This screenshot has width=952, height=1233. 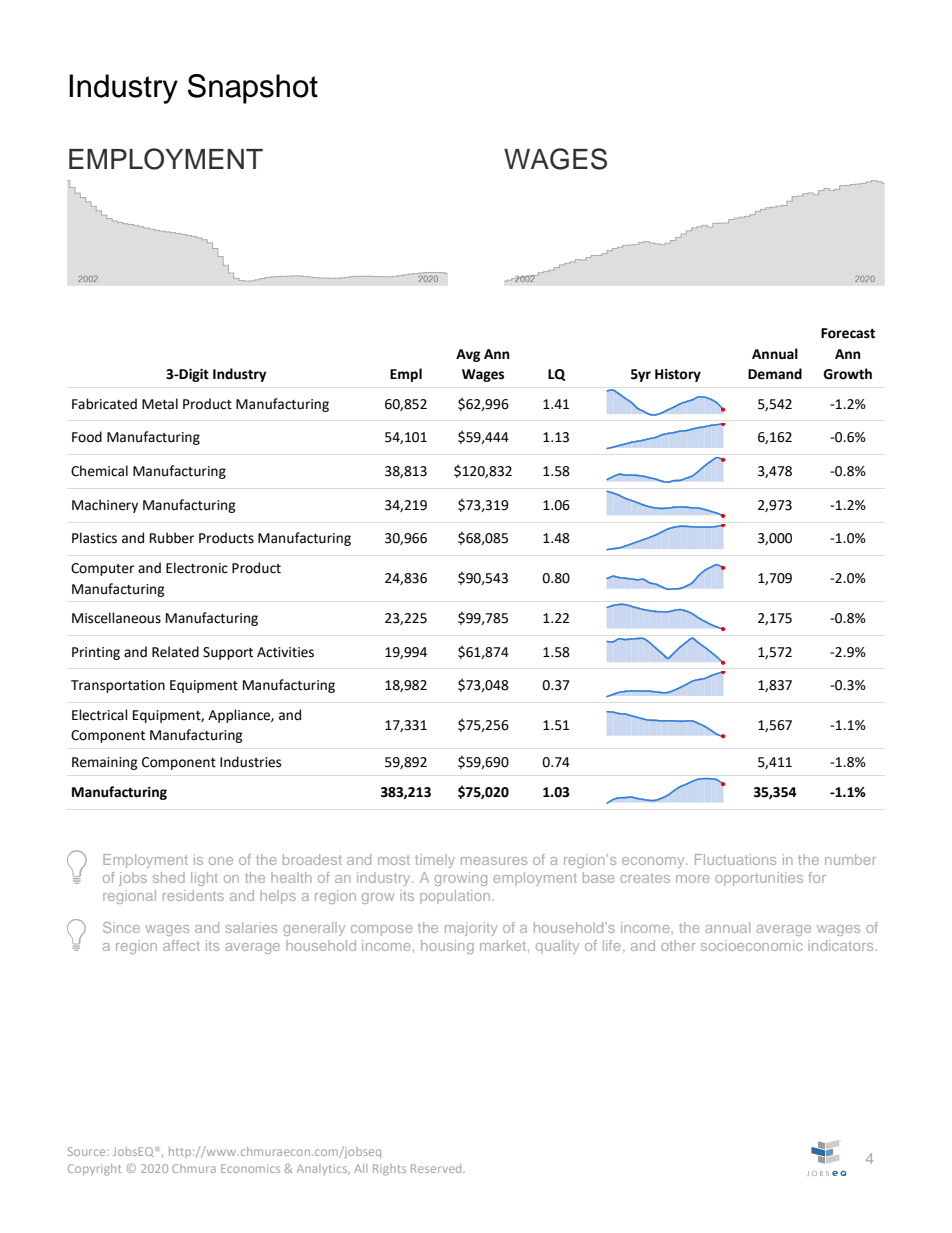 What do you see at coordinates (735, 859) in the screenshot?
I see `Fluctuations` at bounding box center [735, 859].
